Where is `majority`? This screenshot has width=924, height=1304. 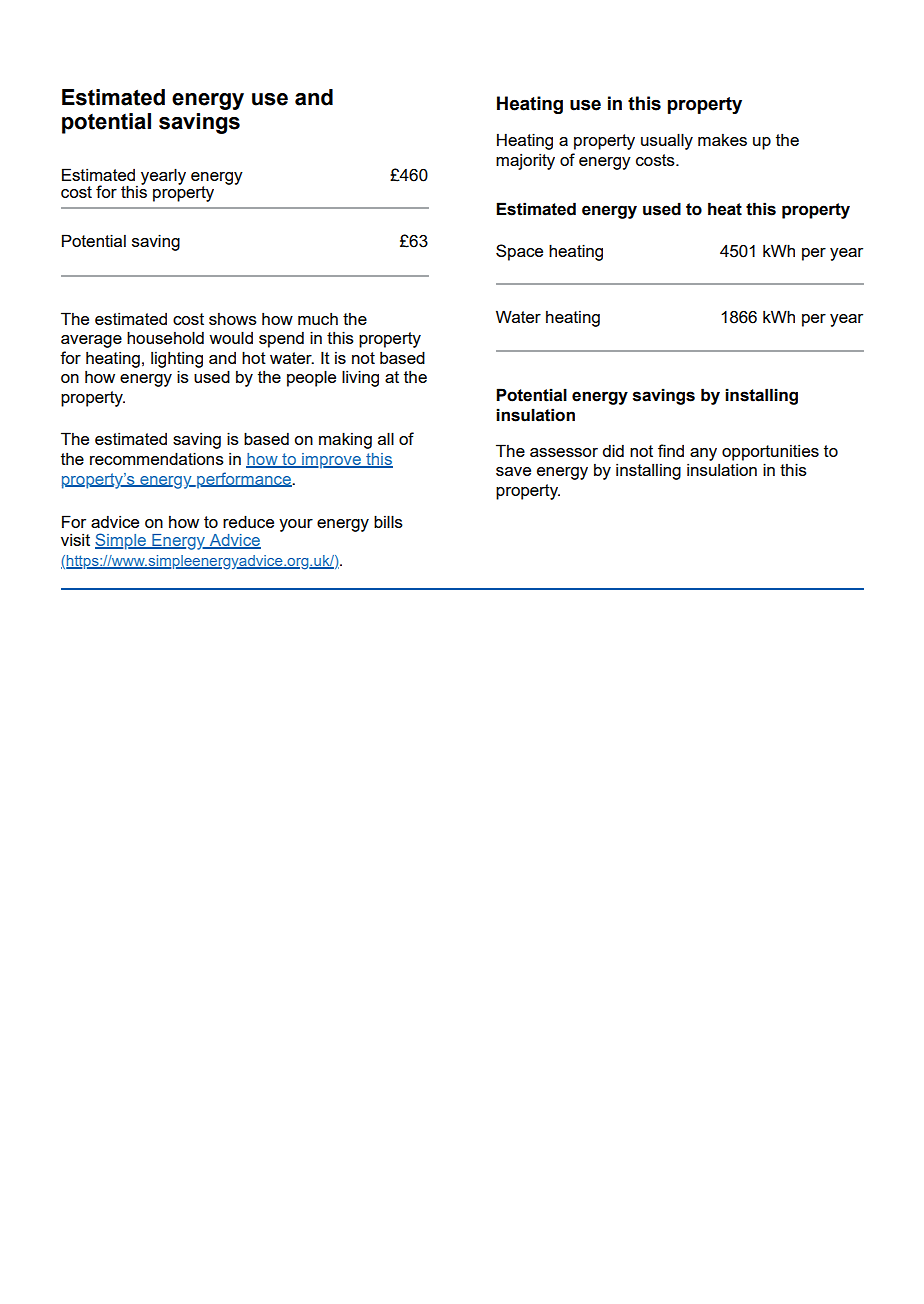 majority is located at coordinates (525, 162).
